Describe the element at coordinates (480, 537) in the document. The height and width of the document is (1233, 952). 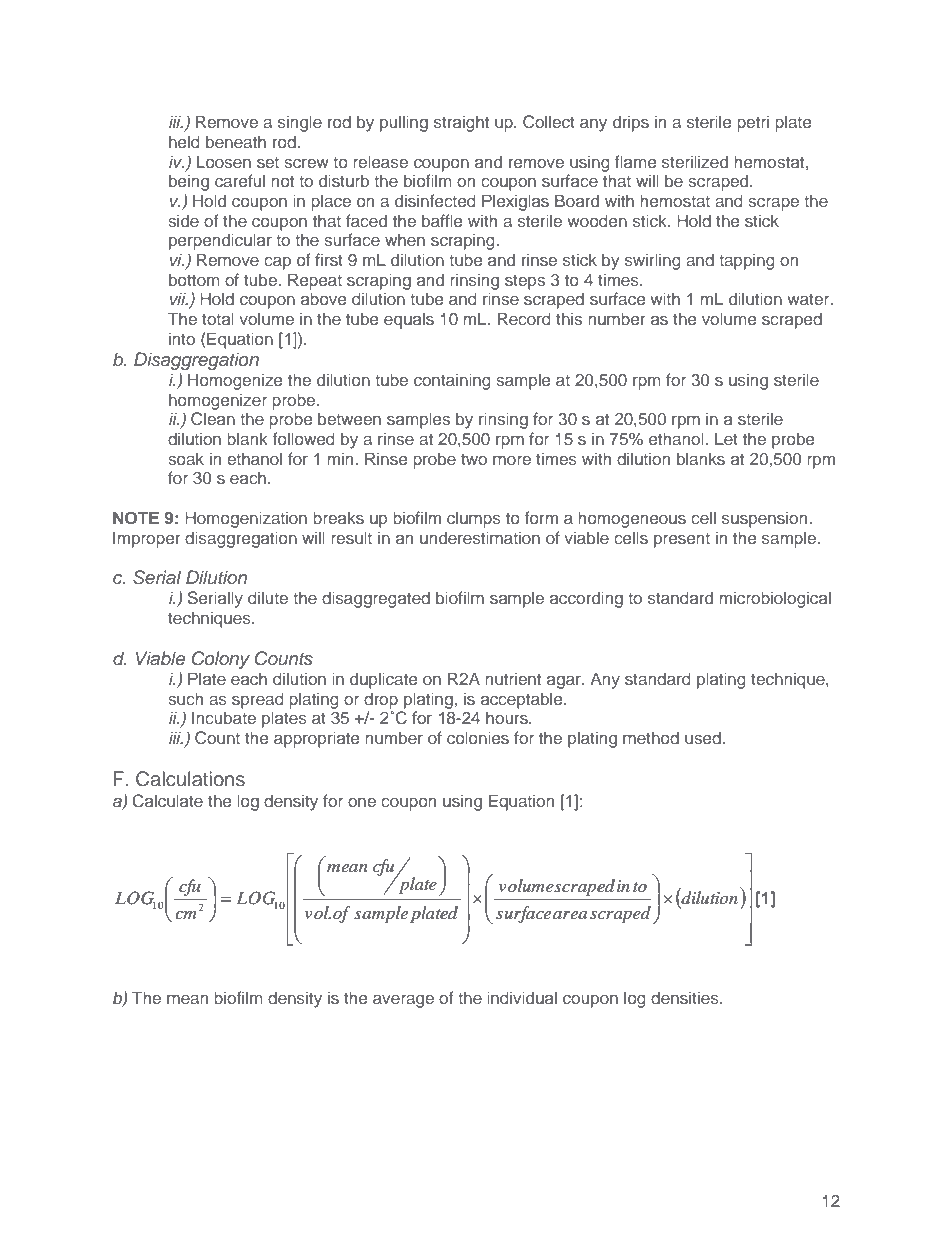
I see `underestimation` at that location.
